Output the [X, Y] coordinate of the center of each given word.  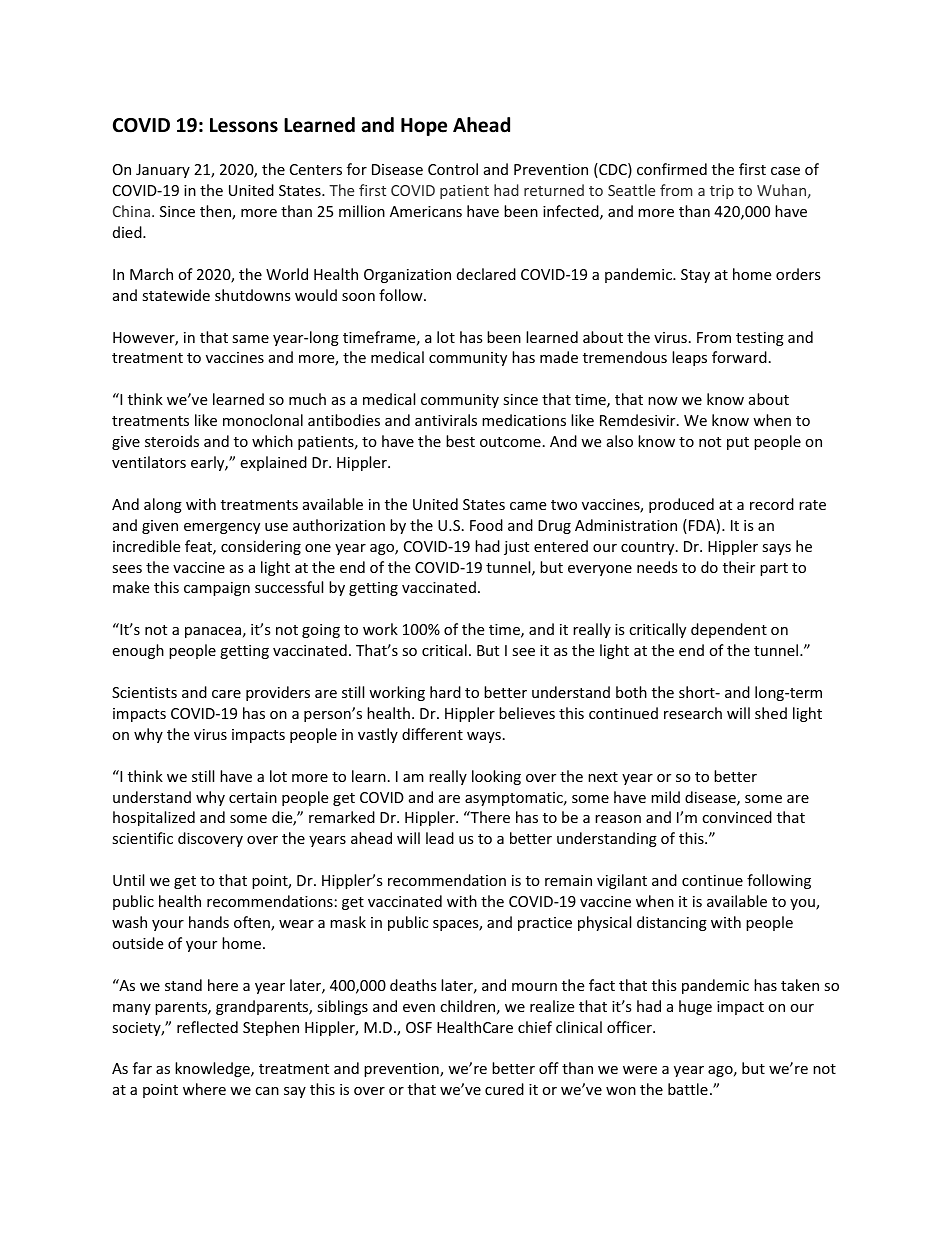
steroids [172, 441]
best [460, 441]
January [163, 171]
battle [688, 1089]
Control [453, 169]
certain [253, 797]
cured [504, 1089]
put [738, 443]
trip [722, 192]
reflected [207, 1027]
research [693, 713]
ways [484, 737]
